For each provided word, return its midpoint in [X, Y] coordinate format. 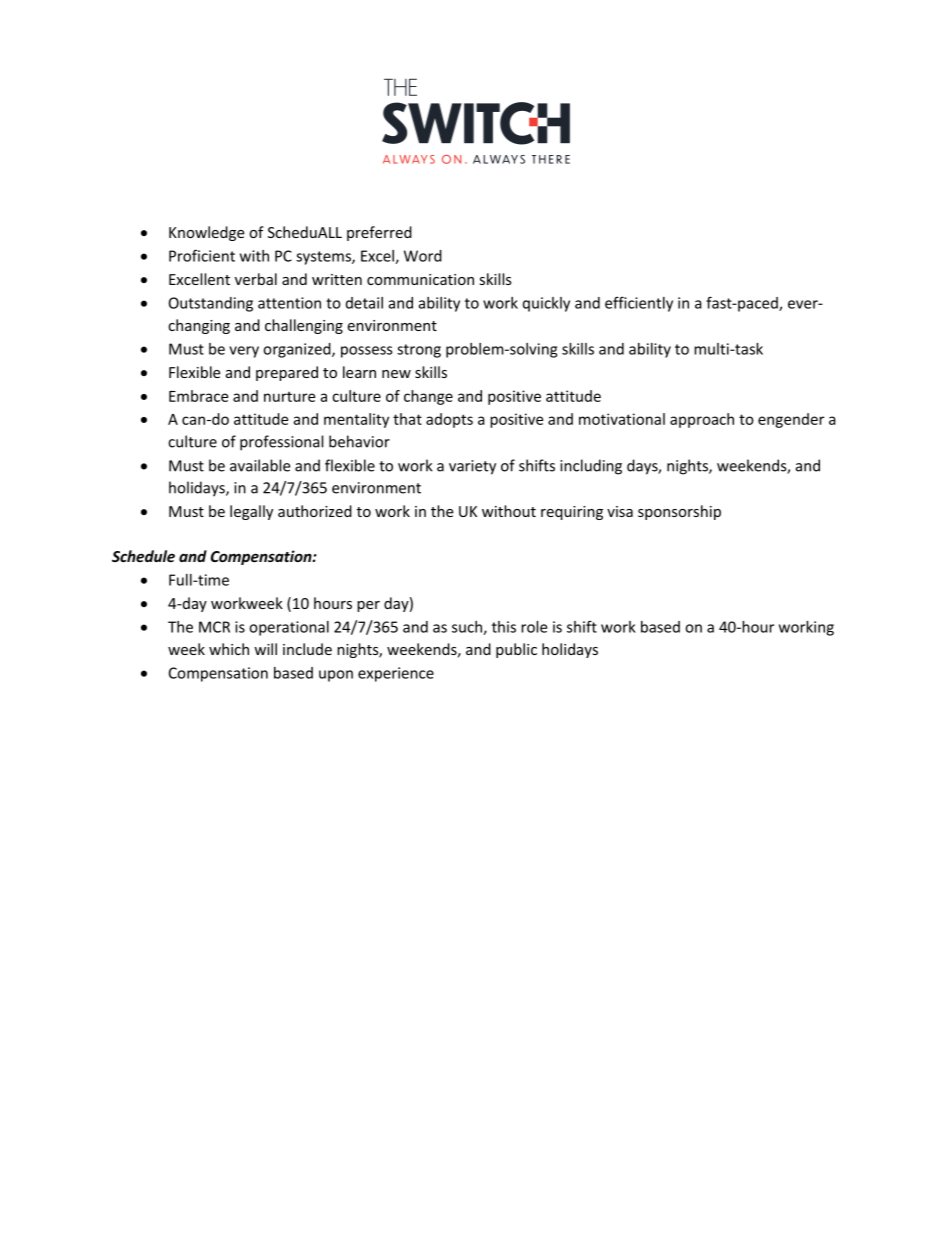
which [229, 649]
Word [423, 256]
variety [472, 467]
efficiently [639, 304]
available [260, 465]
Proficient [202, 255]
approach [702, 420]
